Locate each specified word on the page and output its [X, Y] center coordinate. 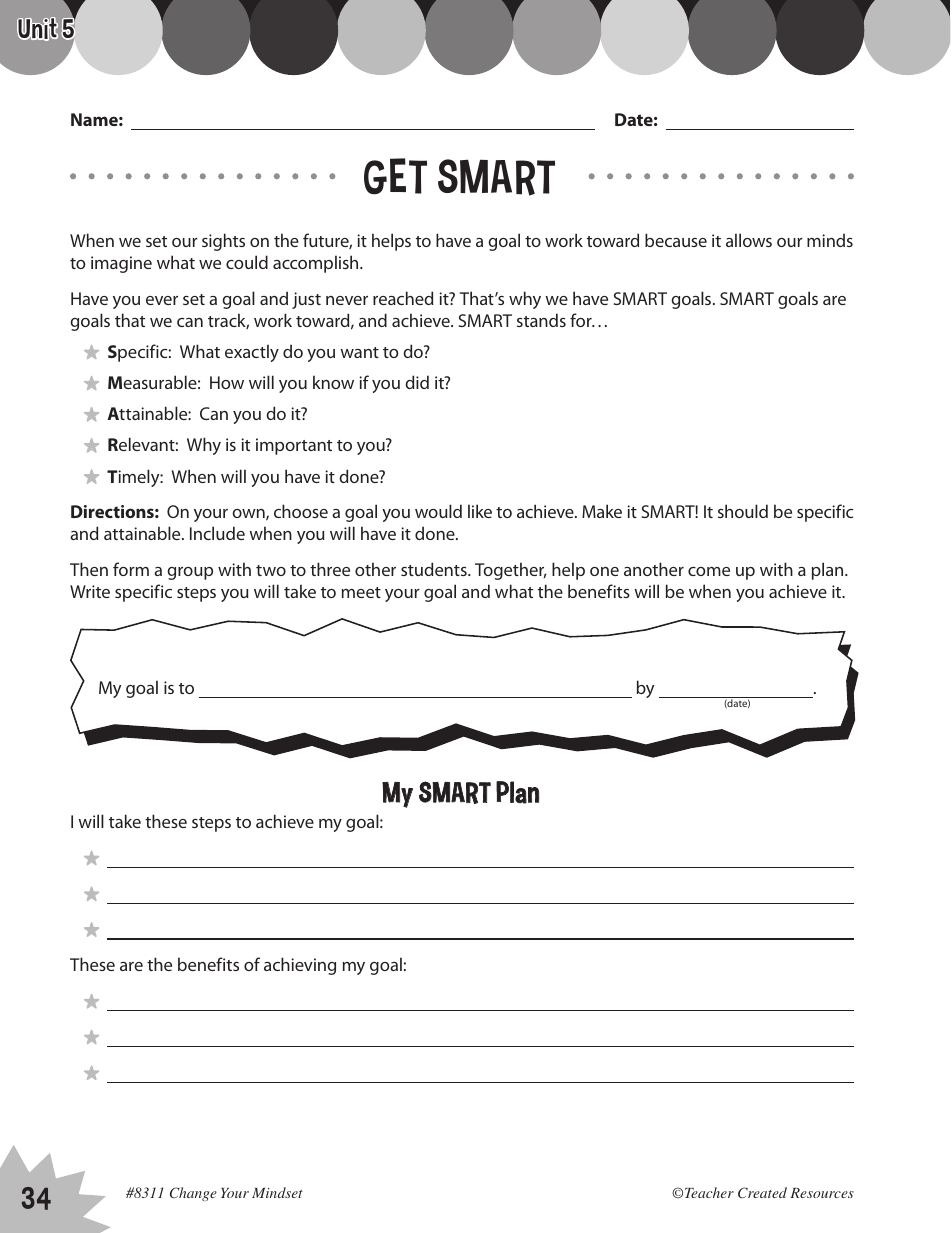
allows [749, 240]
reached [403, 298]
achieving [300, 966]
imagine [121, 264]
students [435, 569]
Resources [822, 1193]
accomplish [317, 264]
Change [193, 1194]
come [709, 571]
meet [361, 592]
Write [90, 591]
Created [762, 1192]
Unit [37, 29]
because [676, 240]
